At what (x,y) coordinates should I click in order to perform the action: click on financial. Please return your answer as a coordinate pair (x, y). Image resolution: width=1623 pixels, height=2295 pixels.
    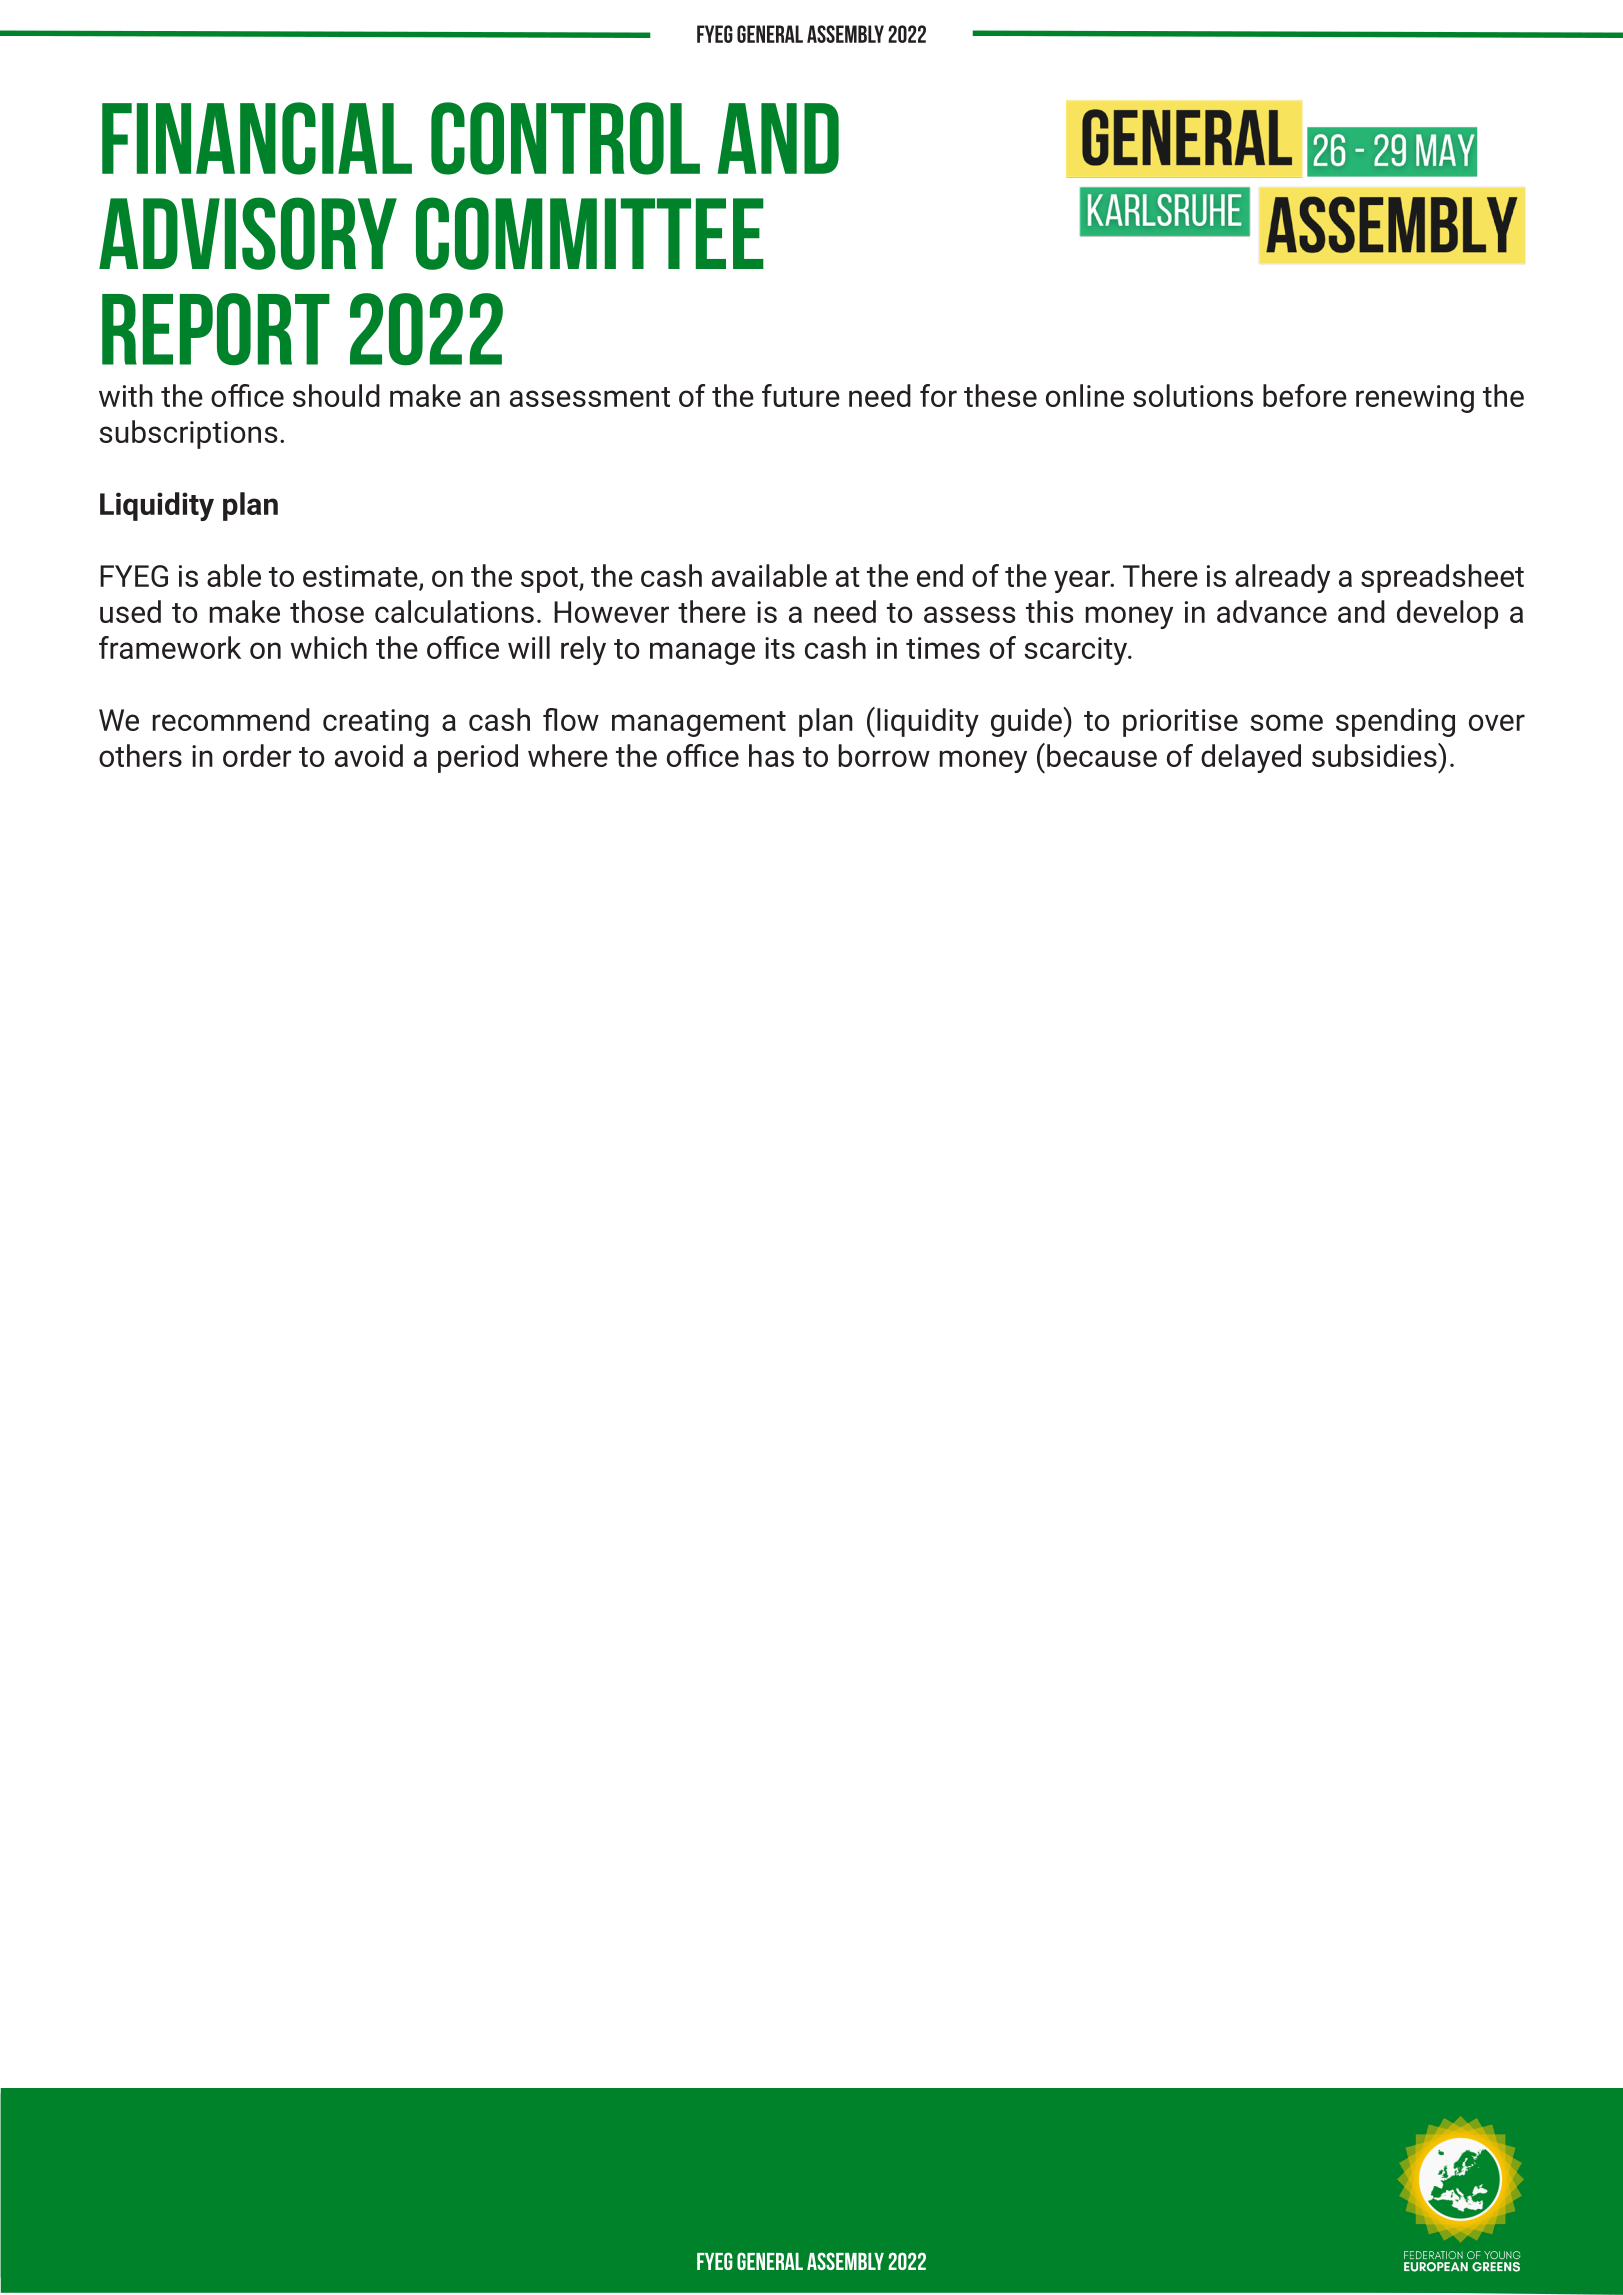
    Looking at the image, I should click on (257, 138).
